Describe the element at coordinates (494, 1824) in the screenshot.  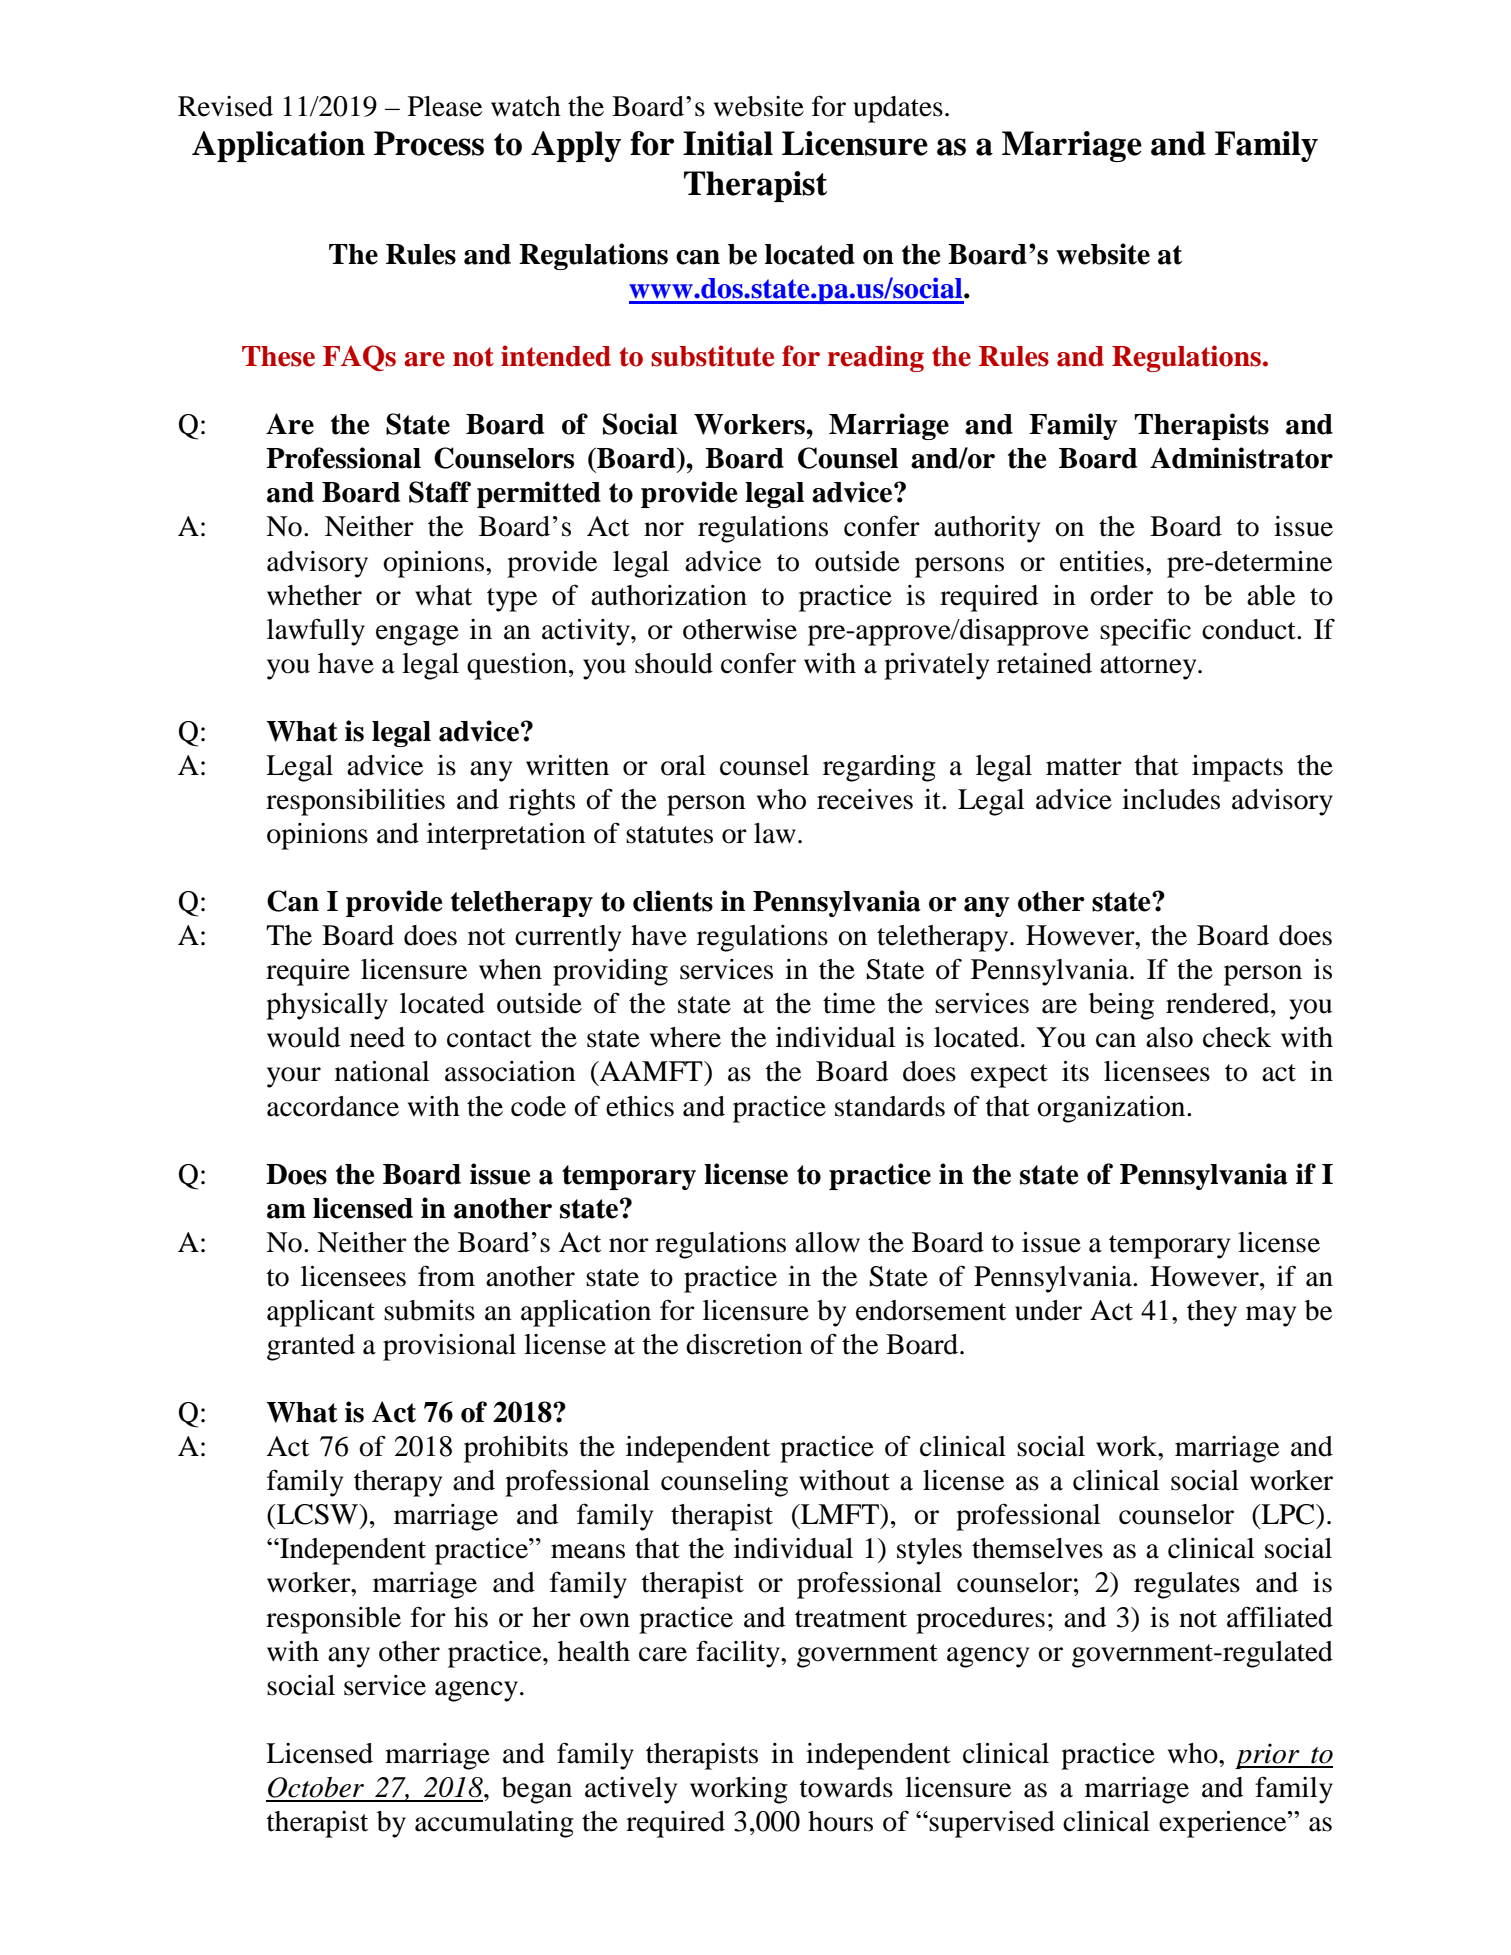
I see `accumulating` at that location.
